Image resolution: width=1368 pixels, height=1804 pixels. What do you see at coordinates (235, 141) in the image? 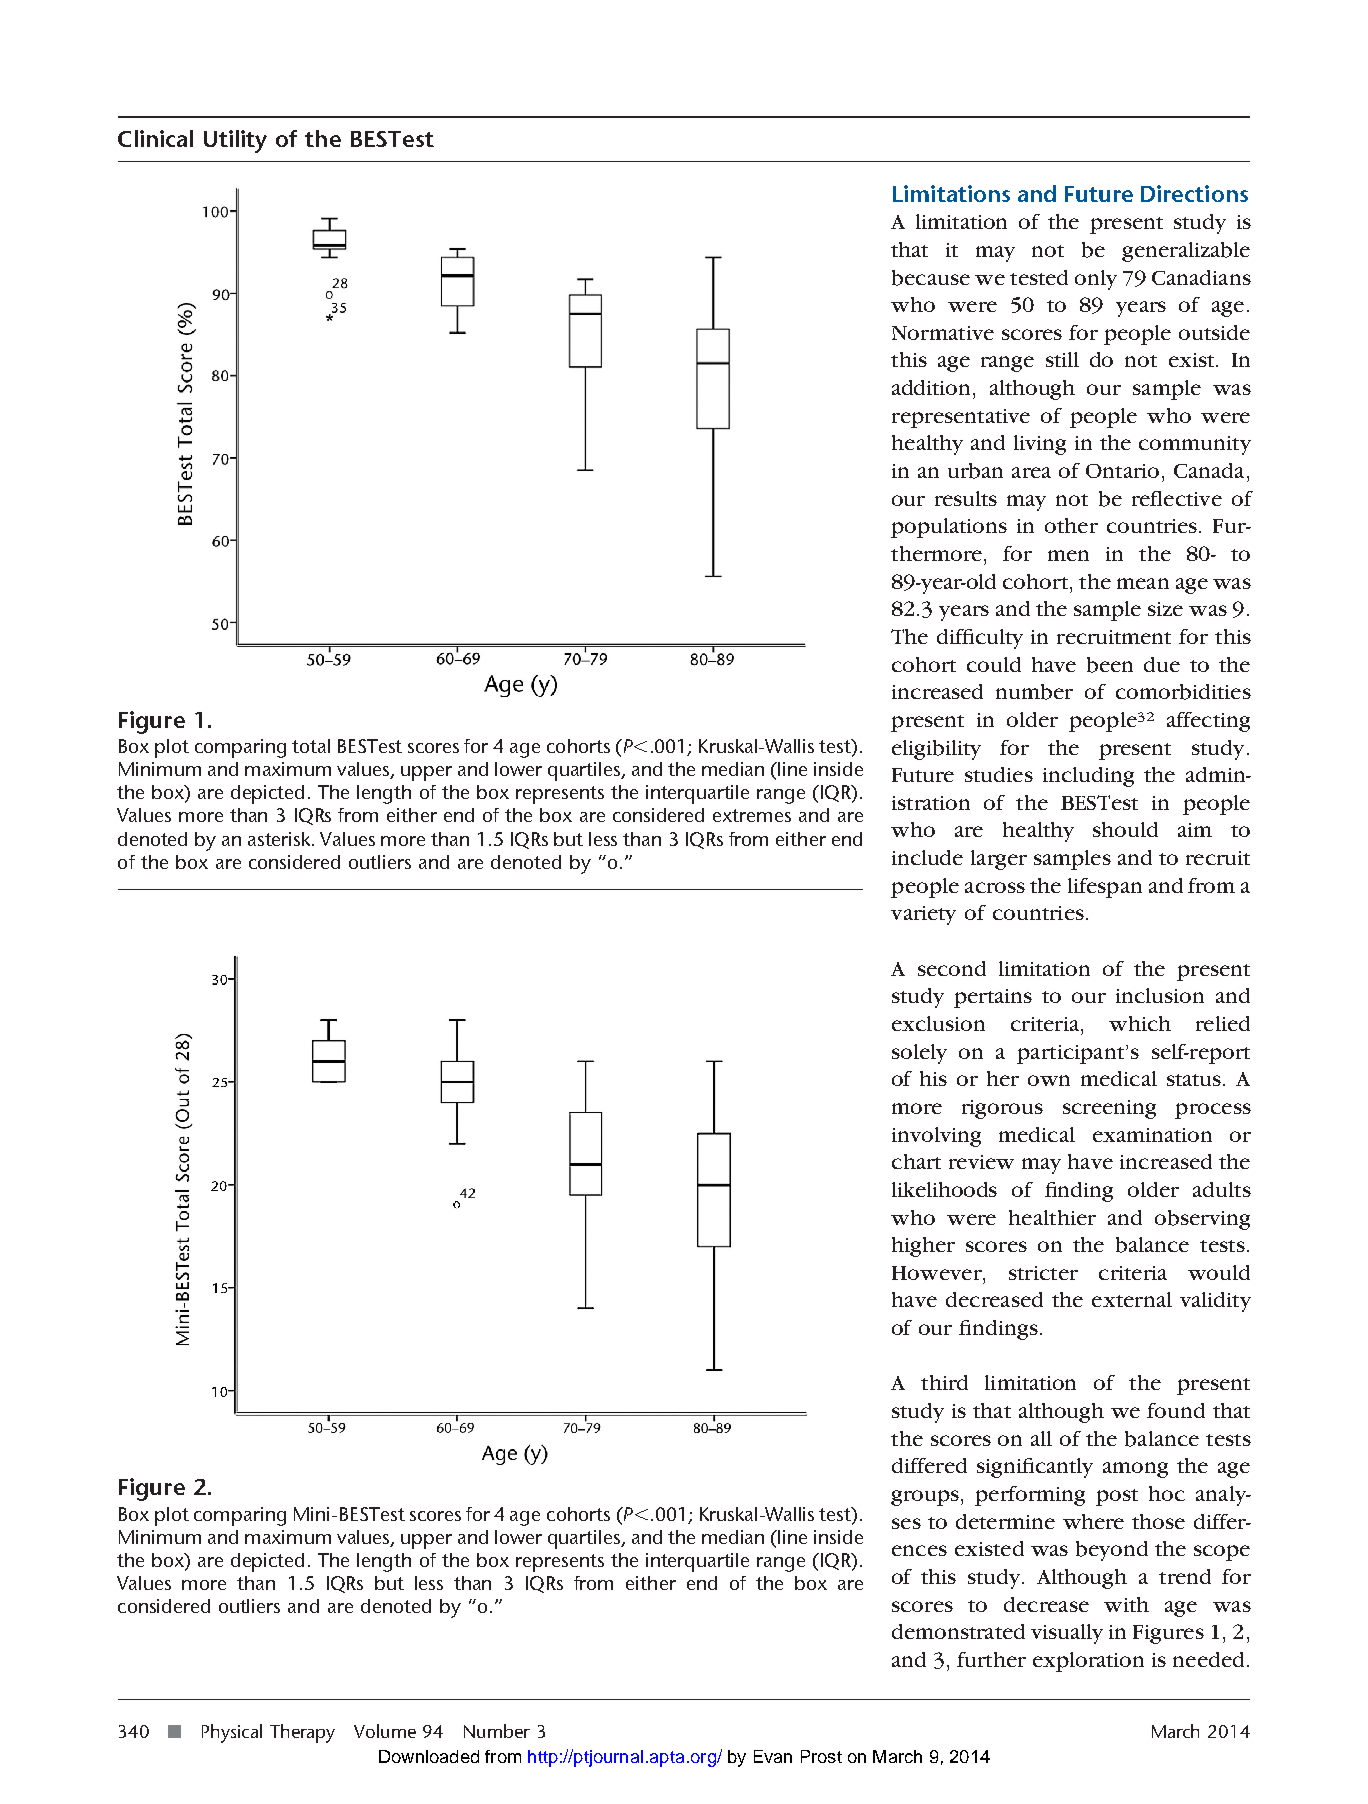
I see `Utility` at bounding box center [235, 141].
